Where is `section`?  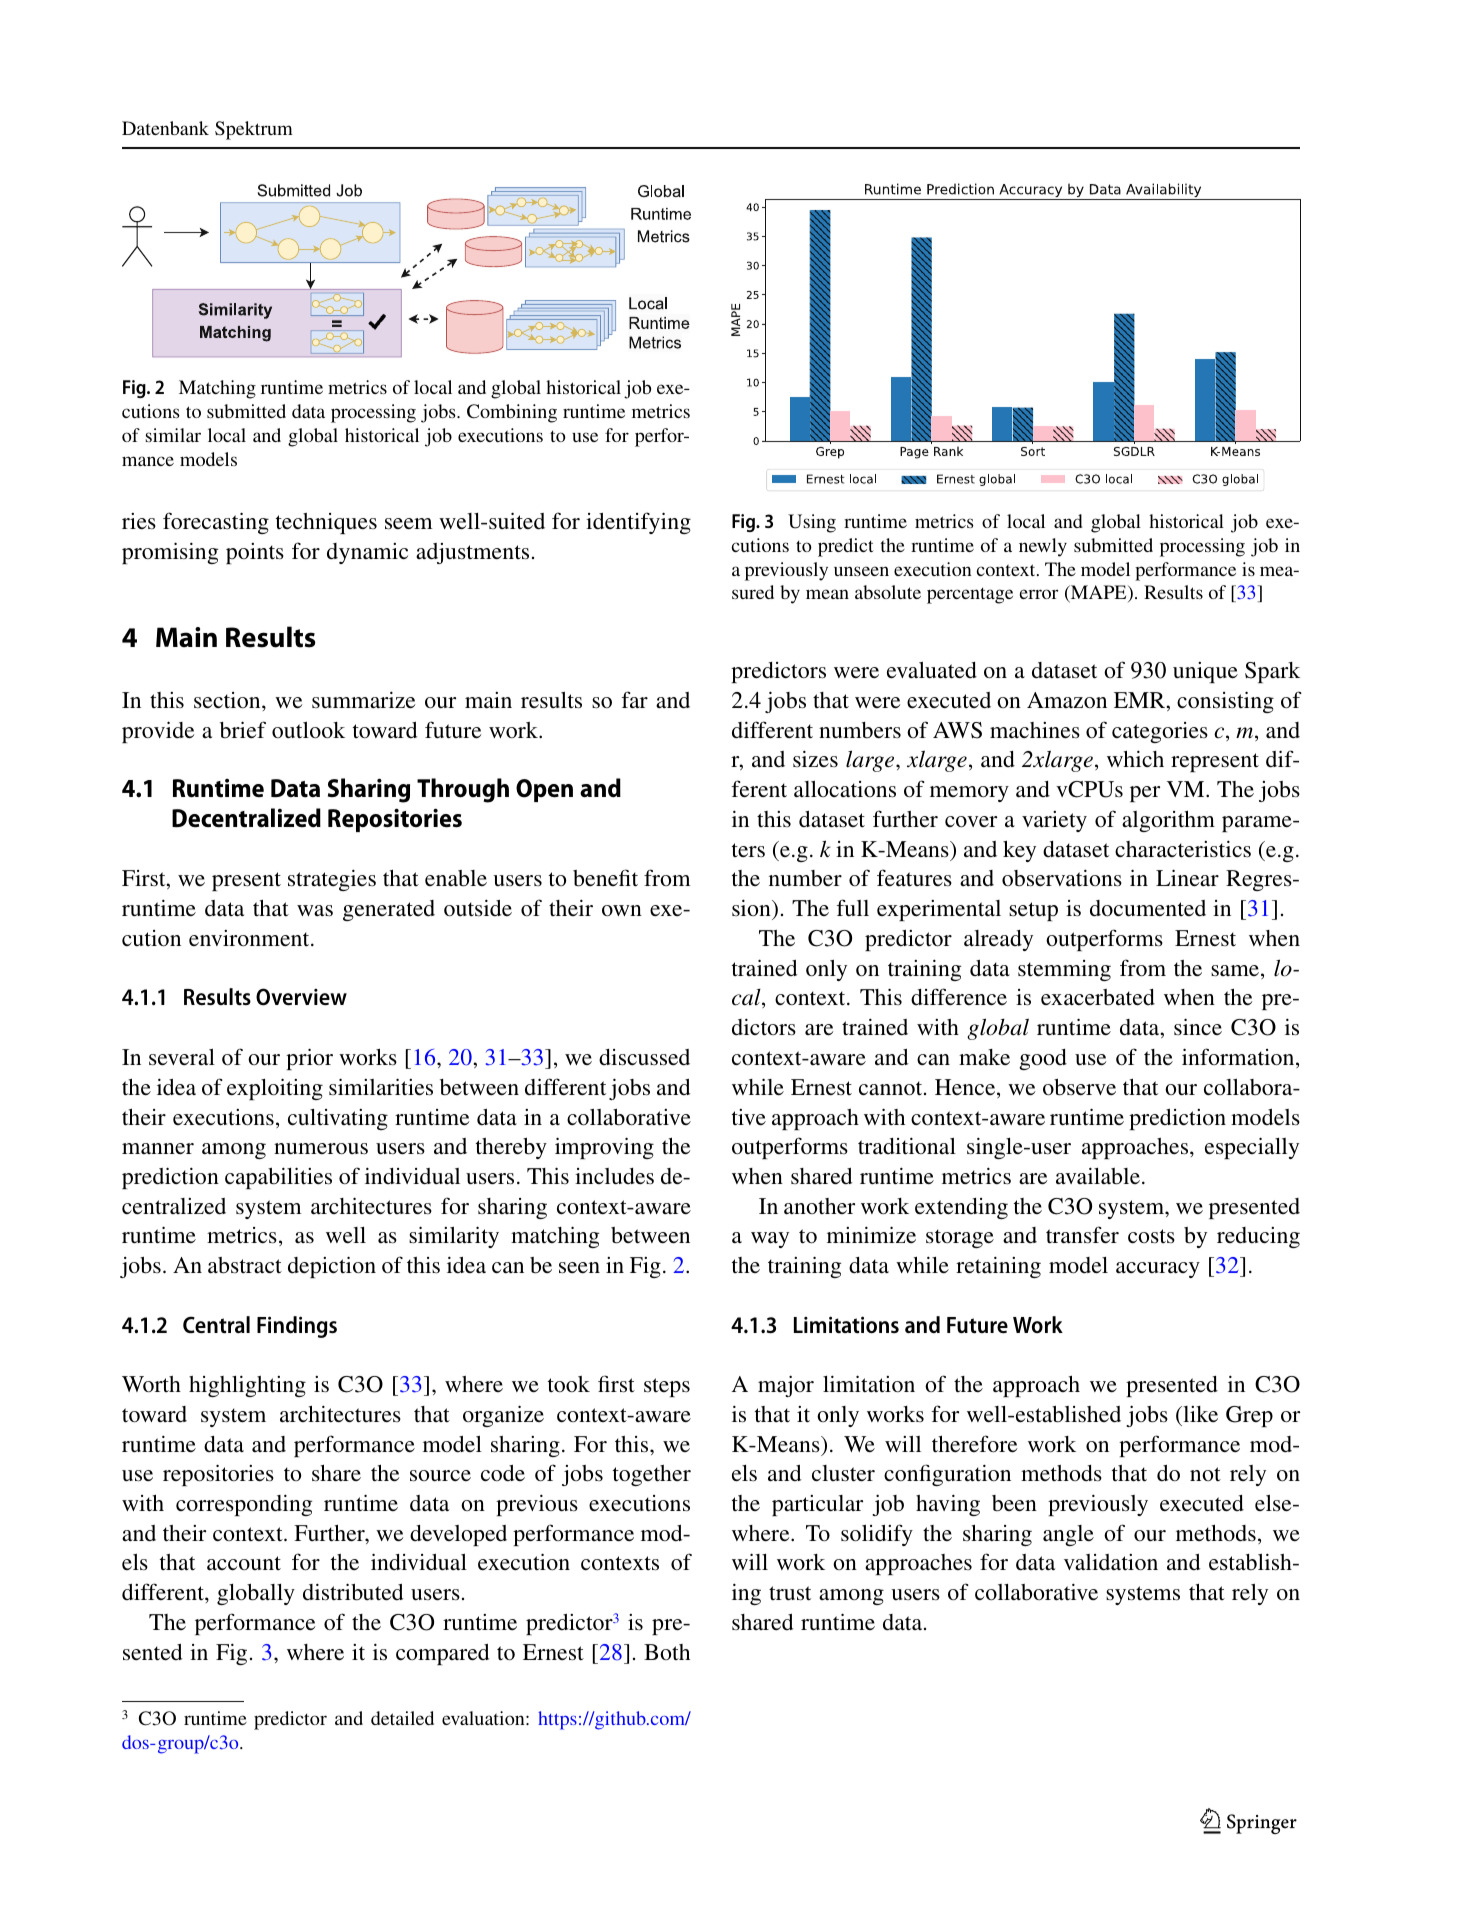
section is located at coordinates (228, 700).
